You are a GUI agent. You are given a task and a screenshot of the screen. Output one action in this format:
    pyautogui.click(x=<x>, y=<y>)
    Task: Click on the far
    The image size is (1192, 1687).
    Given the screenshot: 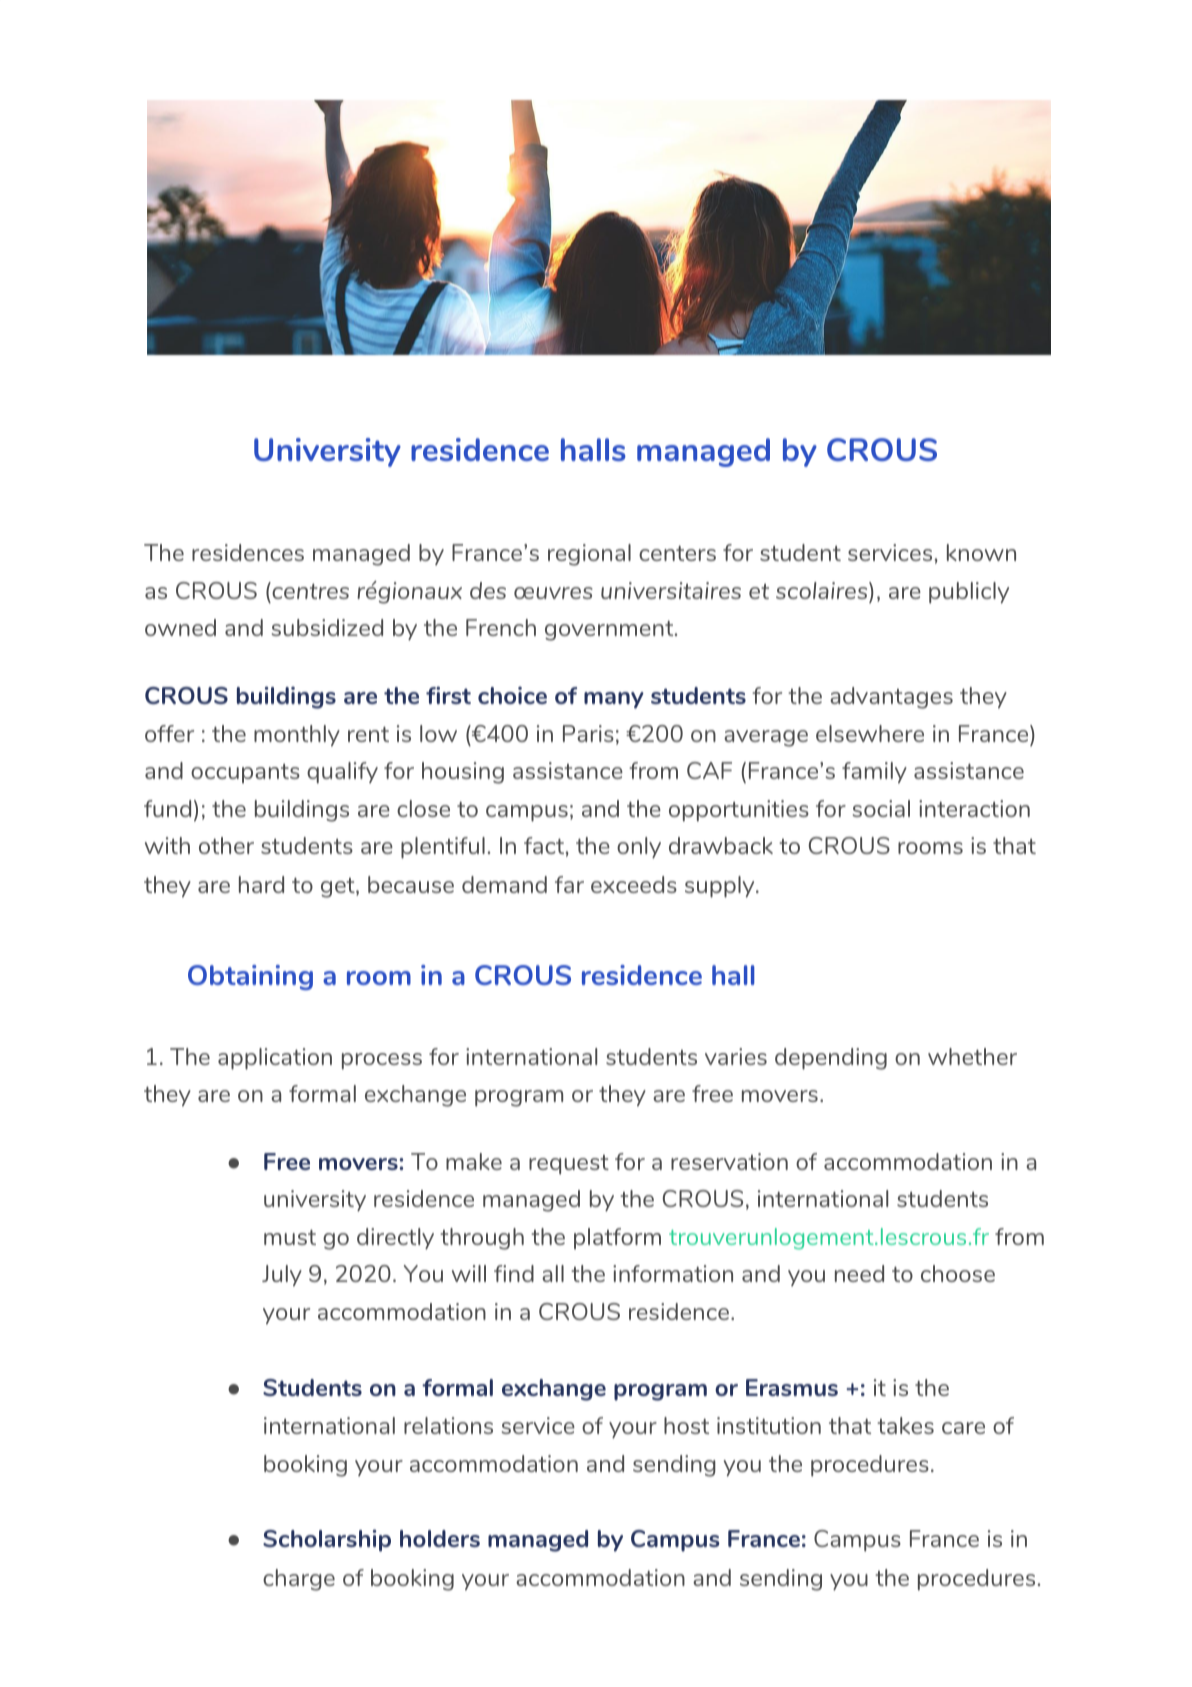 What is the action you would take?
    pyautogui.click(x=569, y=884)
